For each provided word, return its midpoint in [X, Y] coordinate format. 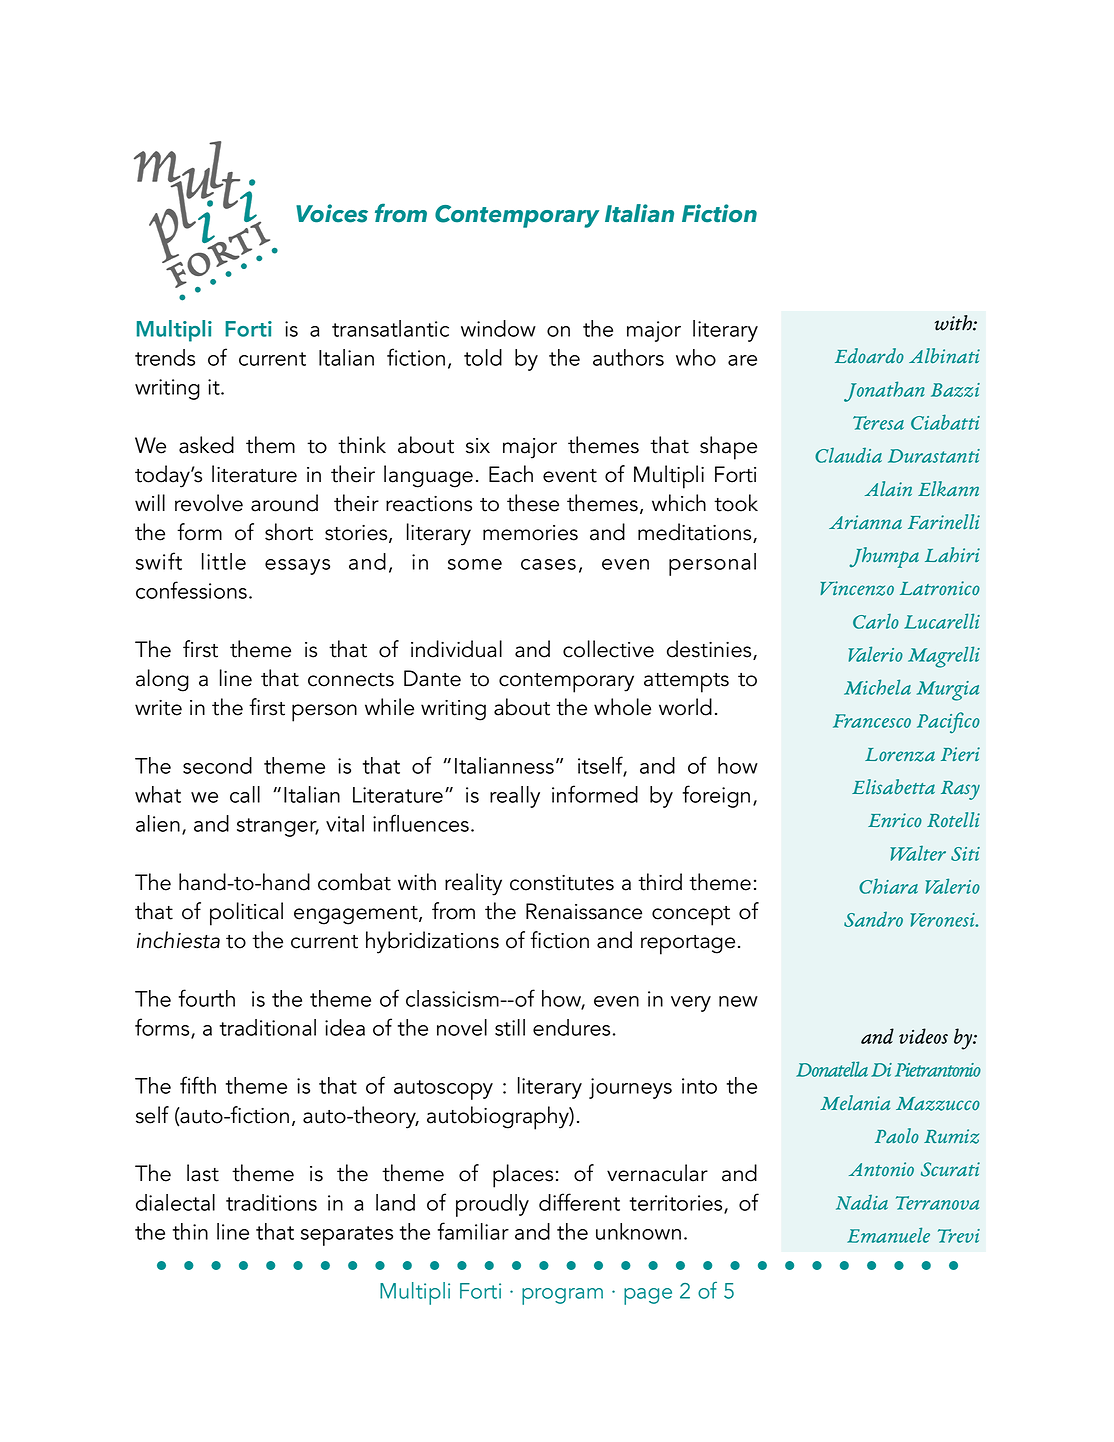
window [498, 328]
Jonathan [884, 391]
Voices [332, 213]
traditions [271, 1202]
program [562, 1296]
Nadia [862, 1202]
